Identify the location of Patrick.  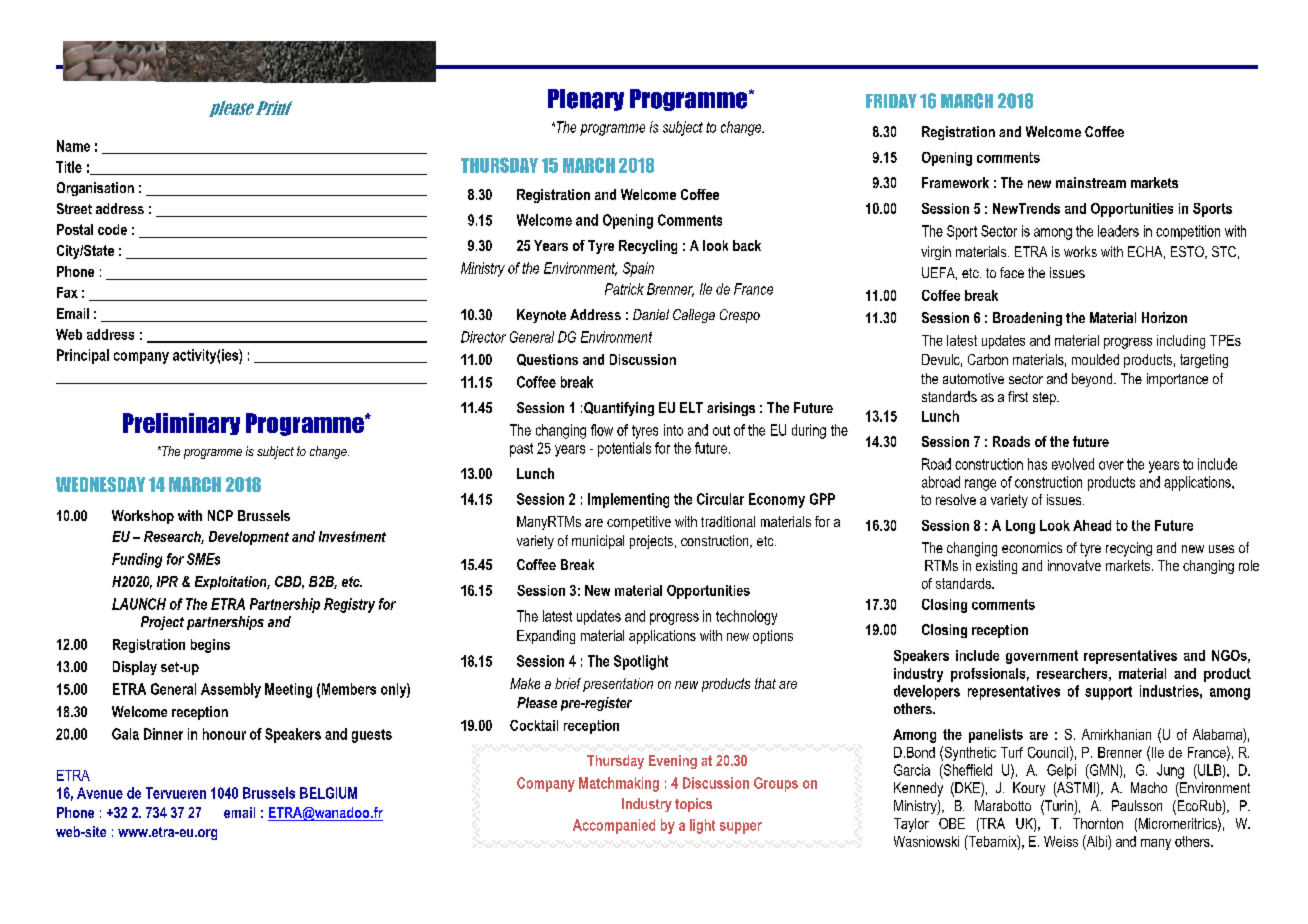
(624, 289).
